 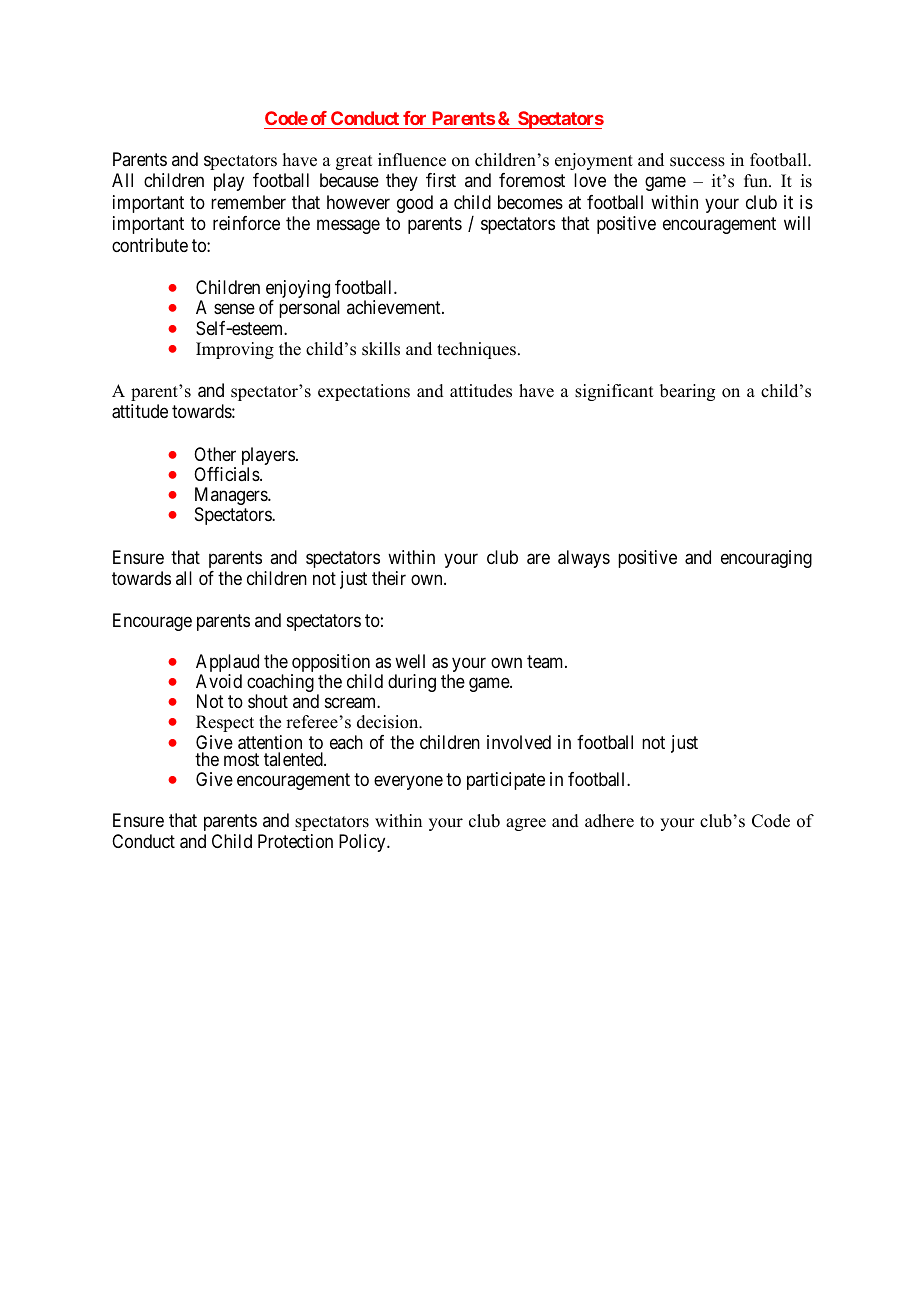 What do you see at coordinates (248, 202) in the screenshot?
I see `remember` at bounding box center [248, 202].
